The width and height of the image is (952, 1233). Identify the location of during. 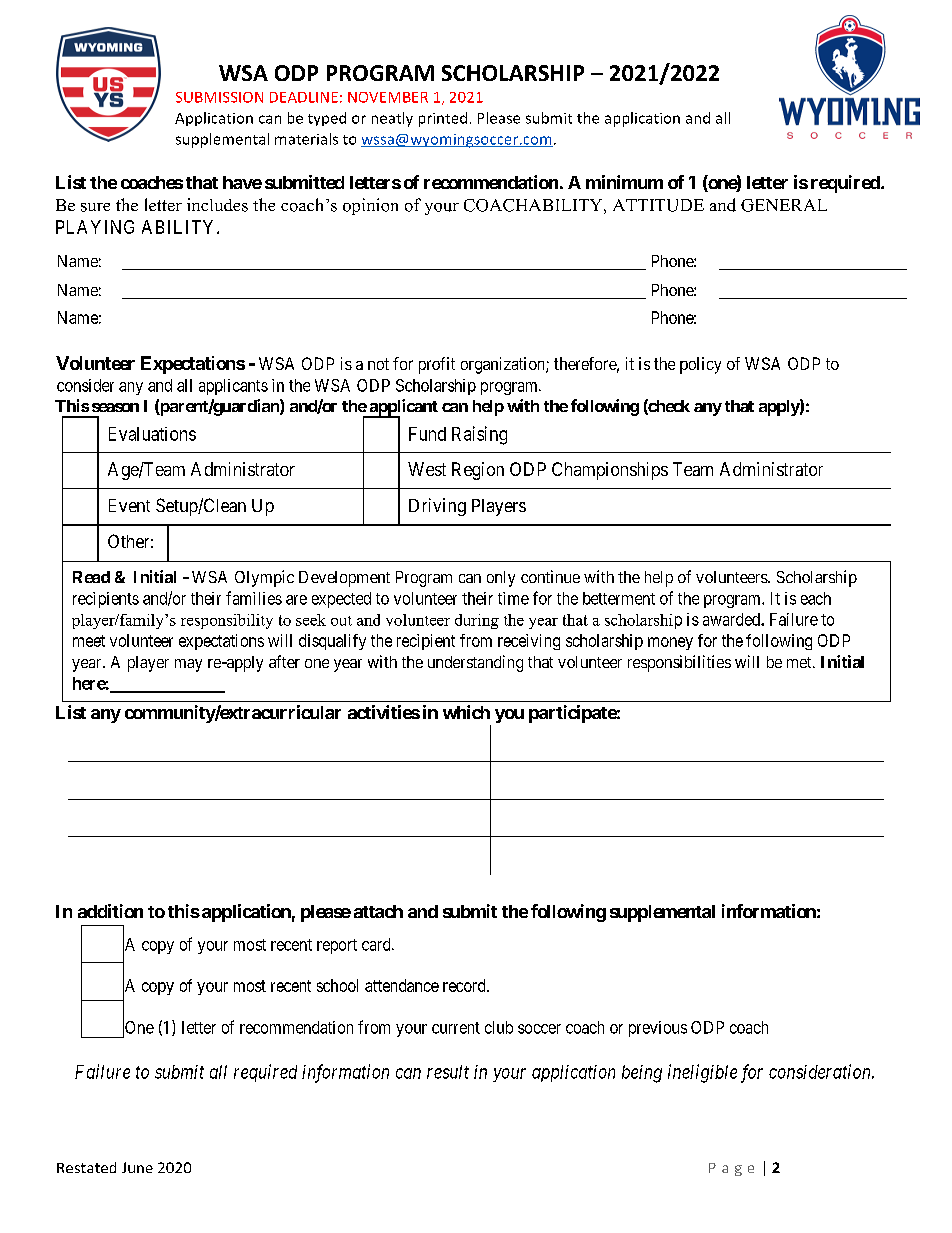
(477, 621).
